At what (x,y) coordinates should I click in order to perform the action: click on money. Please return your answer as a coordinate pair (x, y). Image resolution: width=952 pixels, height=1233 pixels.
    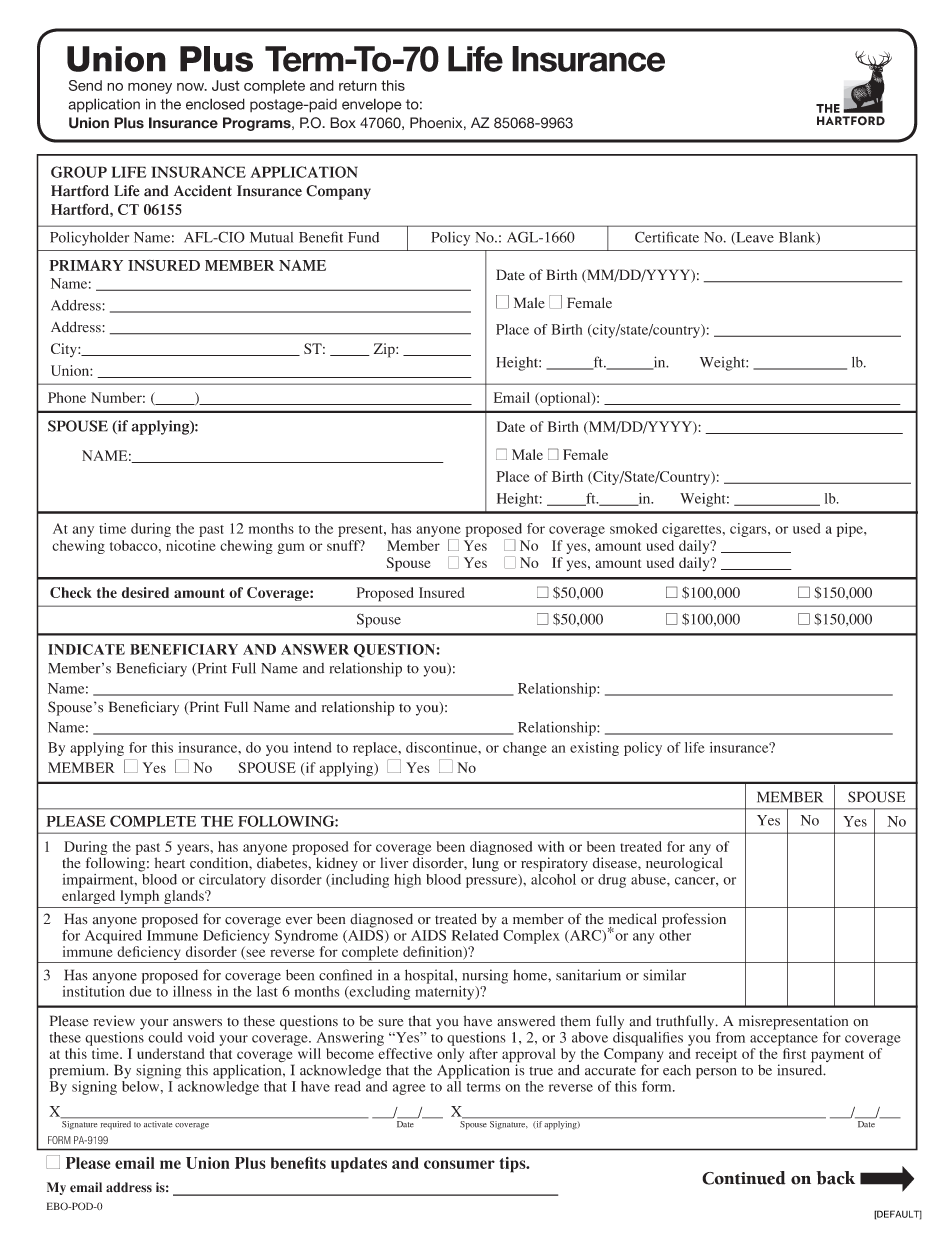
    Looking at the image, I should click on (150, 88).
